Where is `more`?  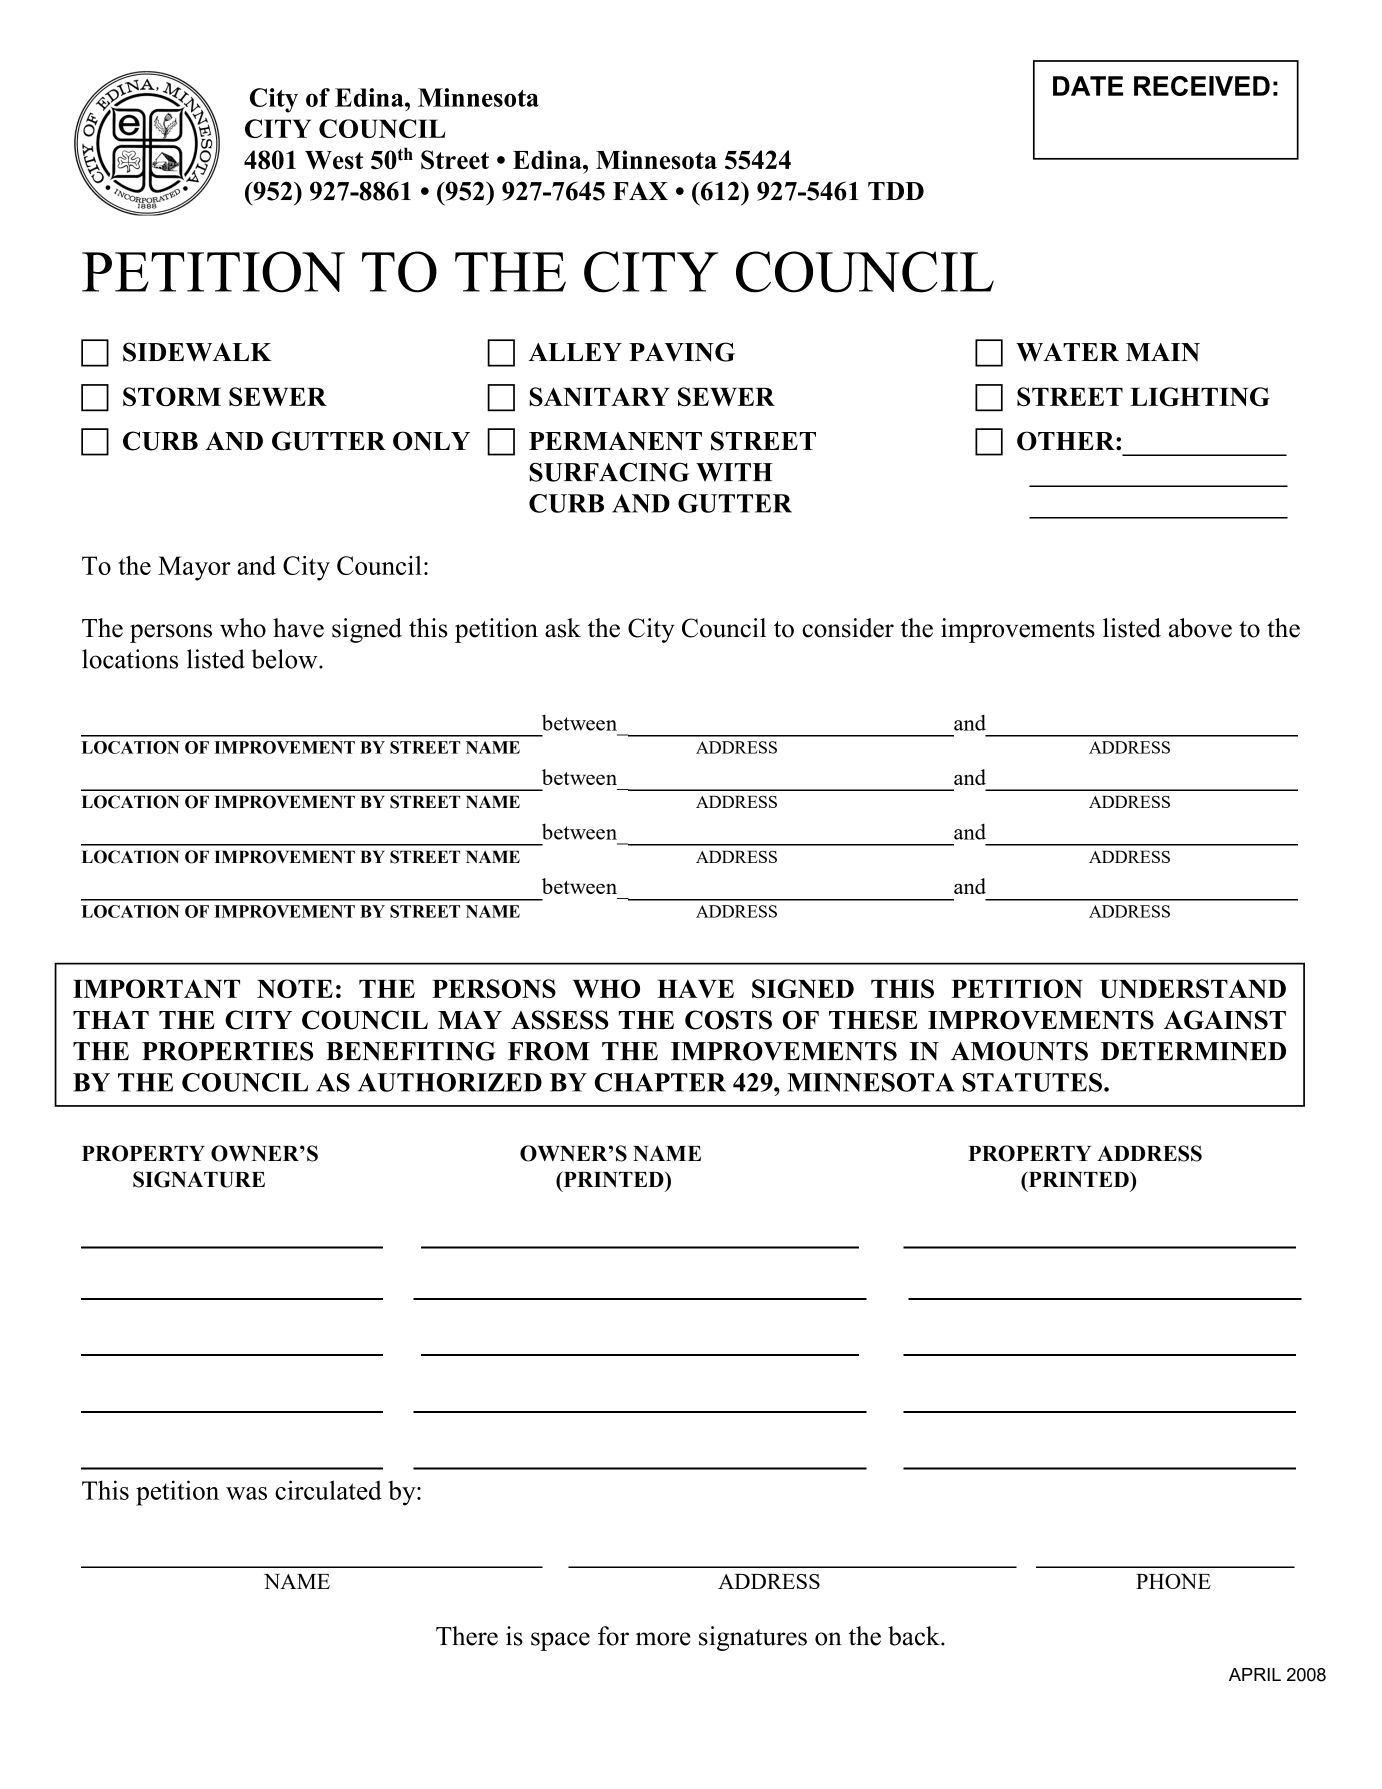
more is located at coordinates (663, 1639).
